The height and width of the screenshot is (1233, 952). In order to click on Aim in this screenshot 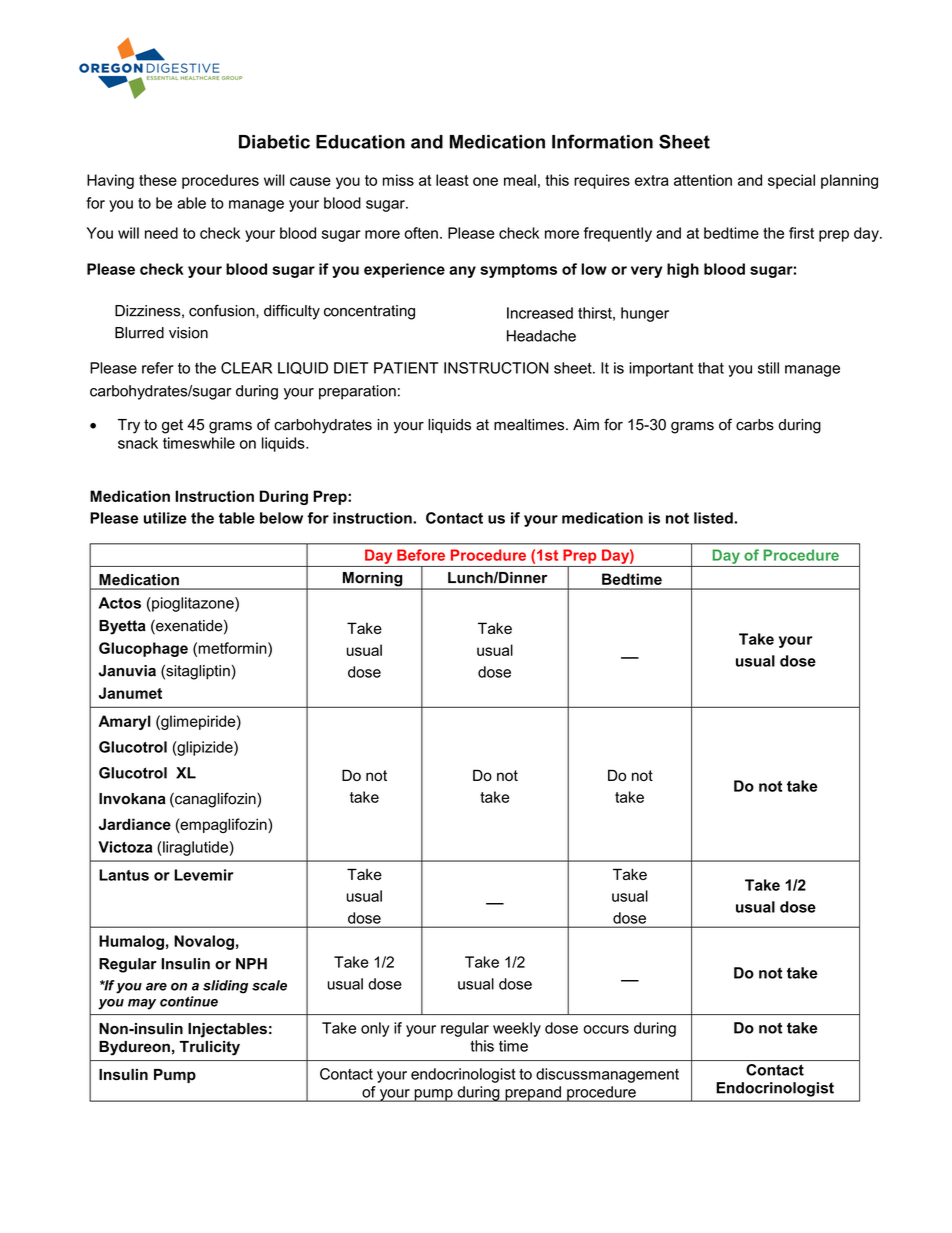, I will do `click(586, 424)`.
